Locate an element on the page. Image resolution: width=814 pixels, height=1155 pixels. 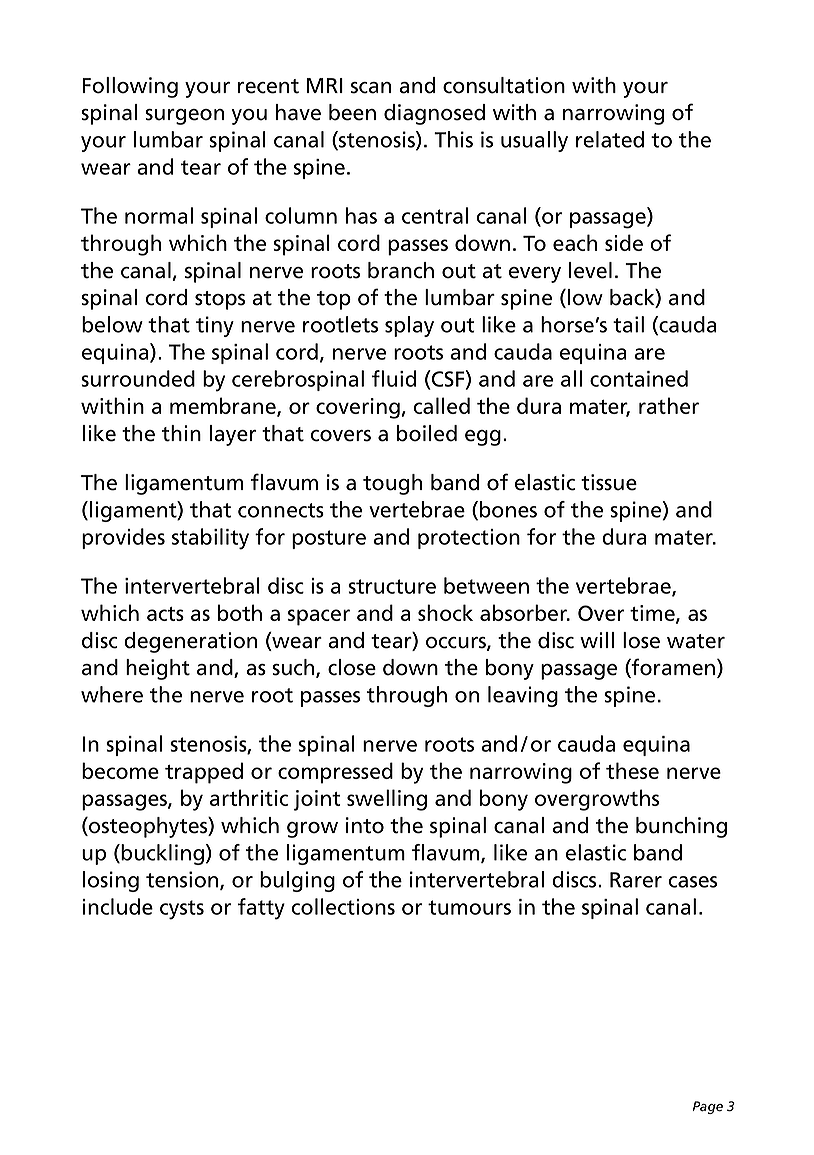
swelling is located at coordinates (387, 800).
